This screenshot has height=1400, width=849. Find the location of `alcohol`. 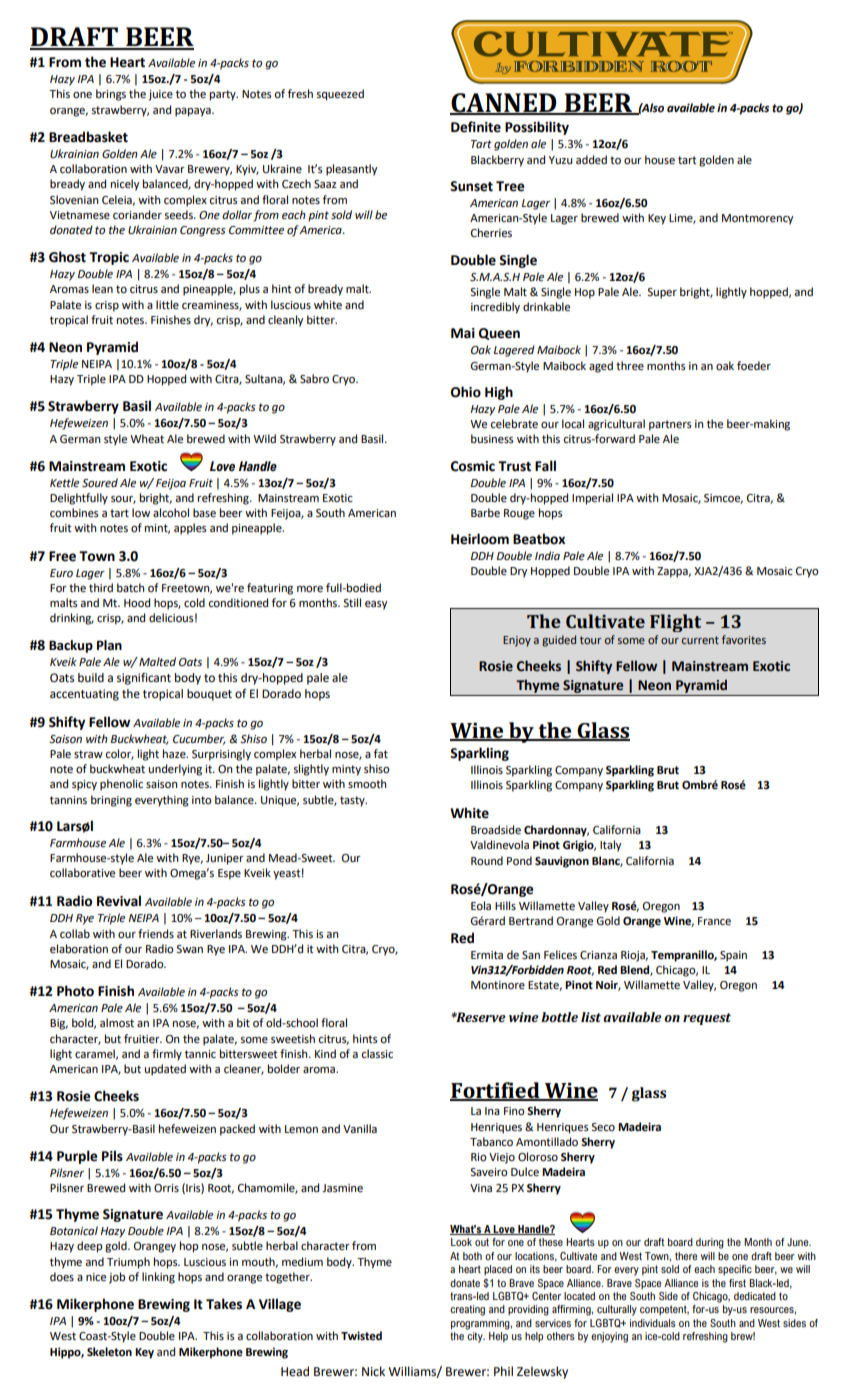

alcohol is located at coordinates (171, 513).
